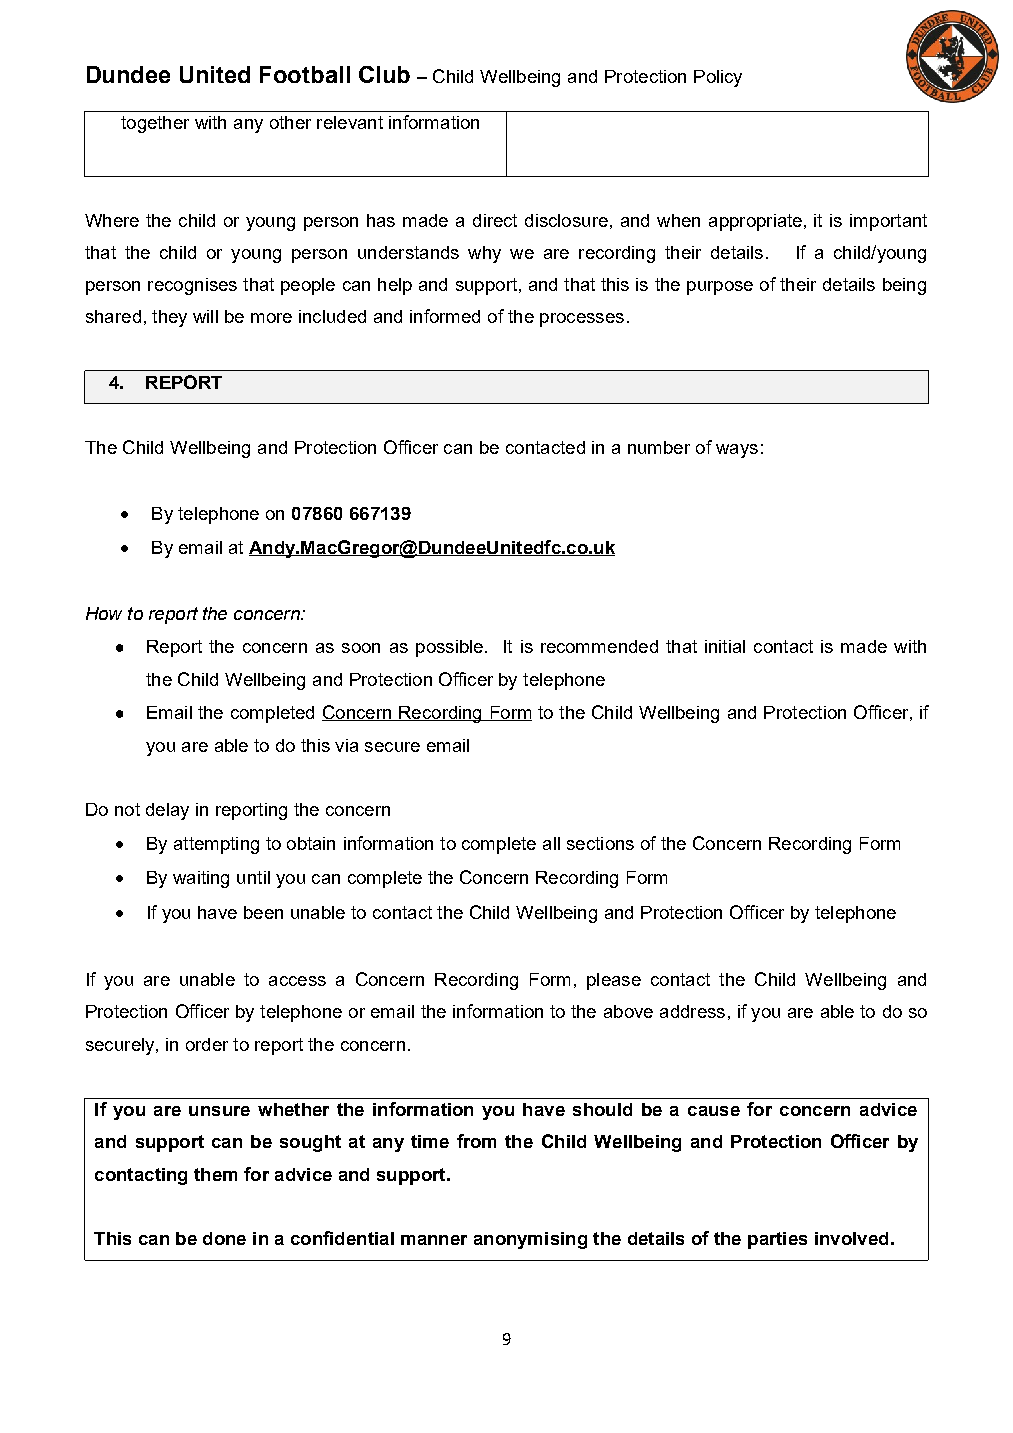  Describe the element at coordinates (718, 78) in the screenshot. I see `Policy` at that location.
